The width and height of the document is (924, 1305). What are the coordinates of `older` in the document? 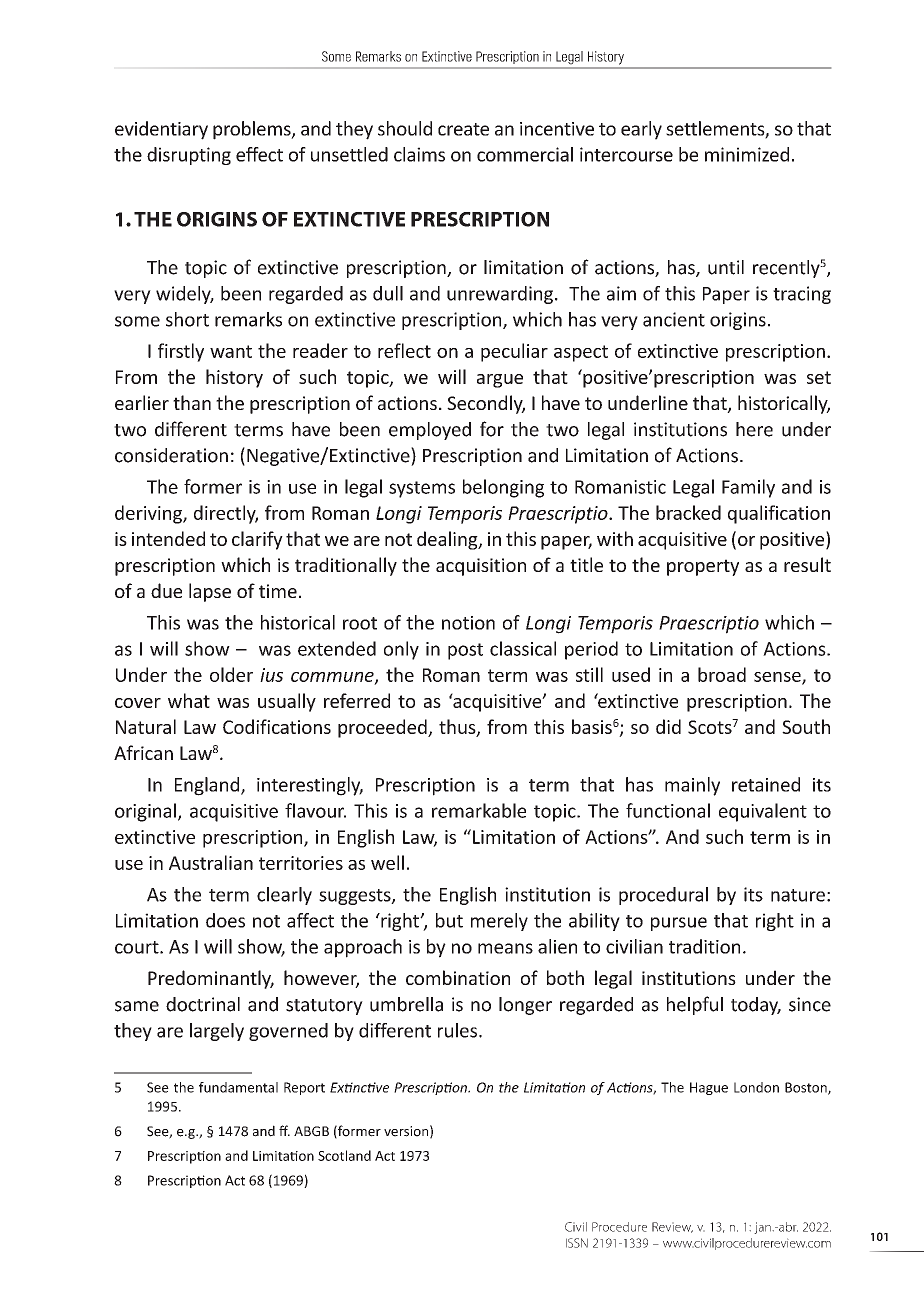 It's located at (231, 674).
